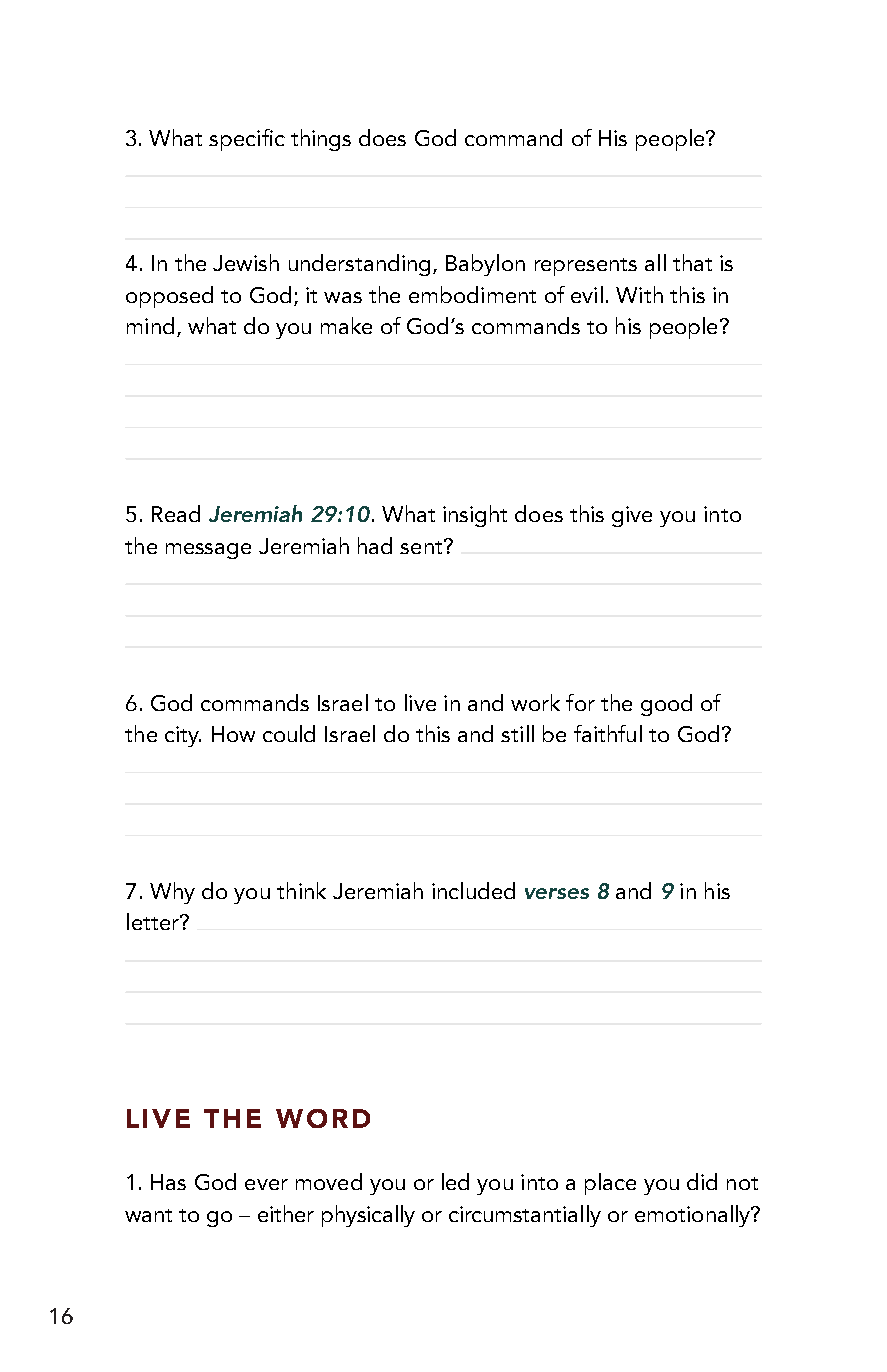 Image resolution: width=887 pixels, height=1372 pixels. I want to click on that, so click(692, 262).
